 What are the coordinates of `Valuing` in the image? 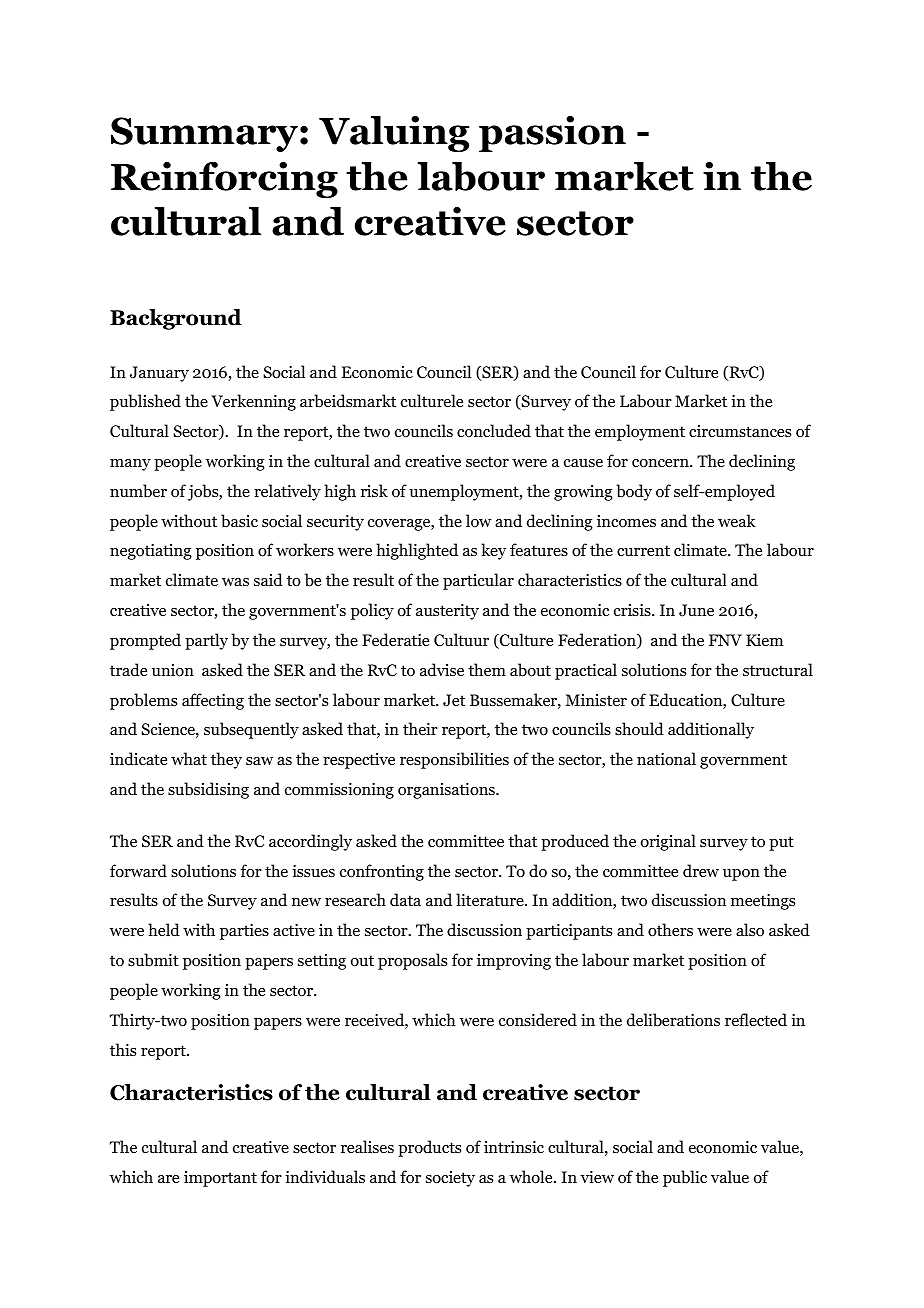 It's located at (394, 134).
